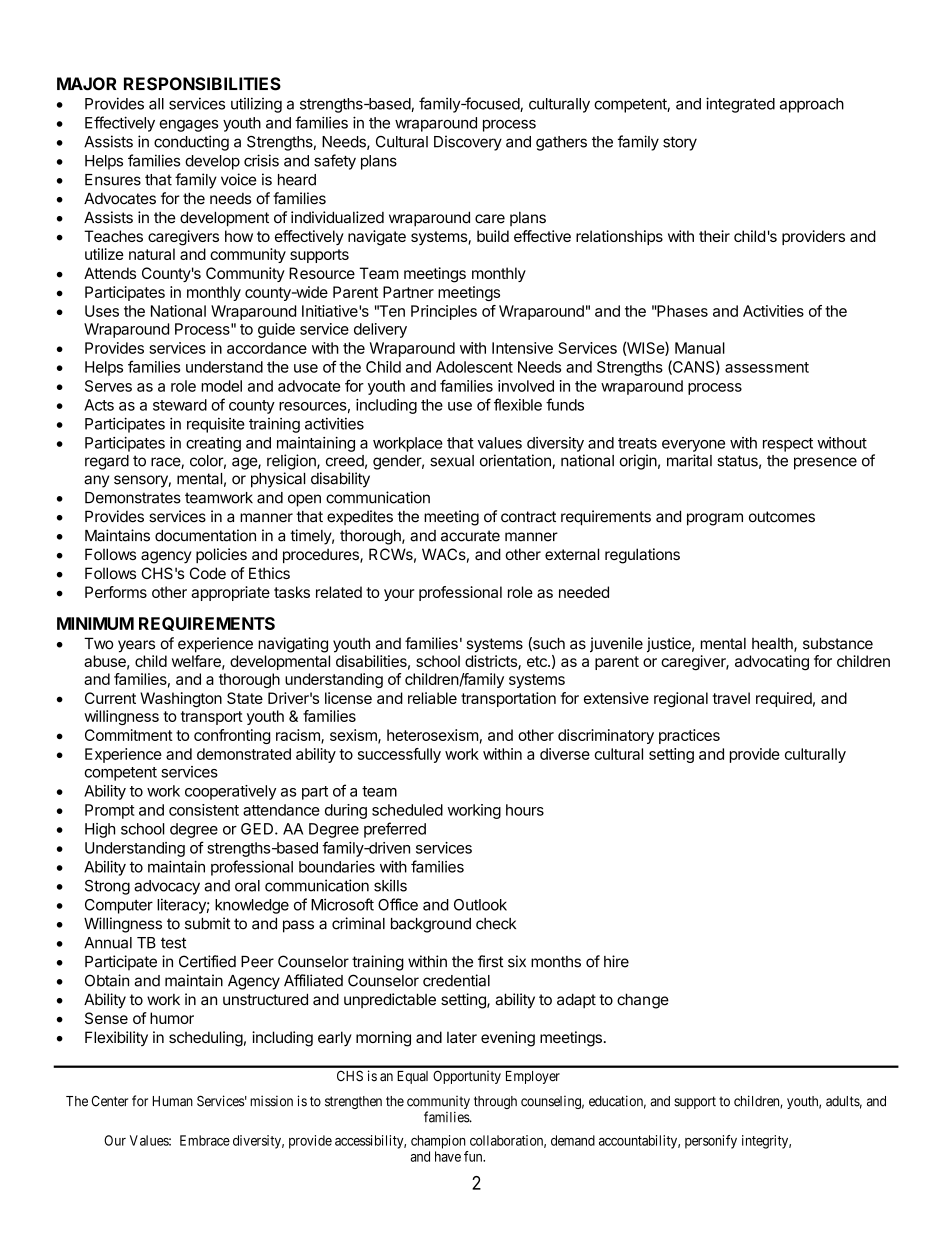  I want to click on consistent, so click(204, 810).
